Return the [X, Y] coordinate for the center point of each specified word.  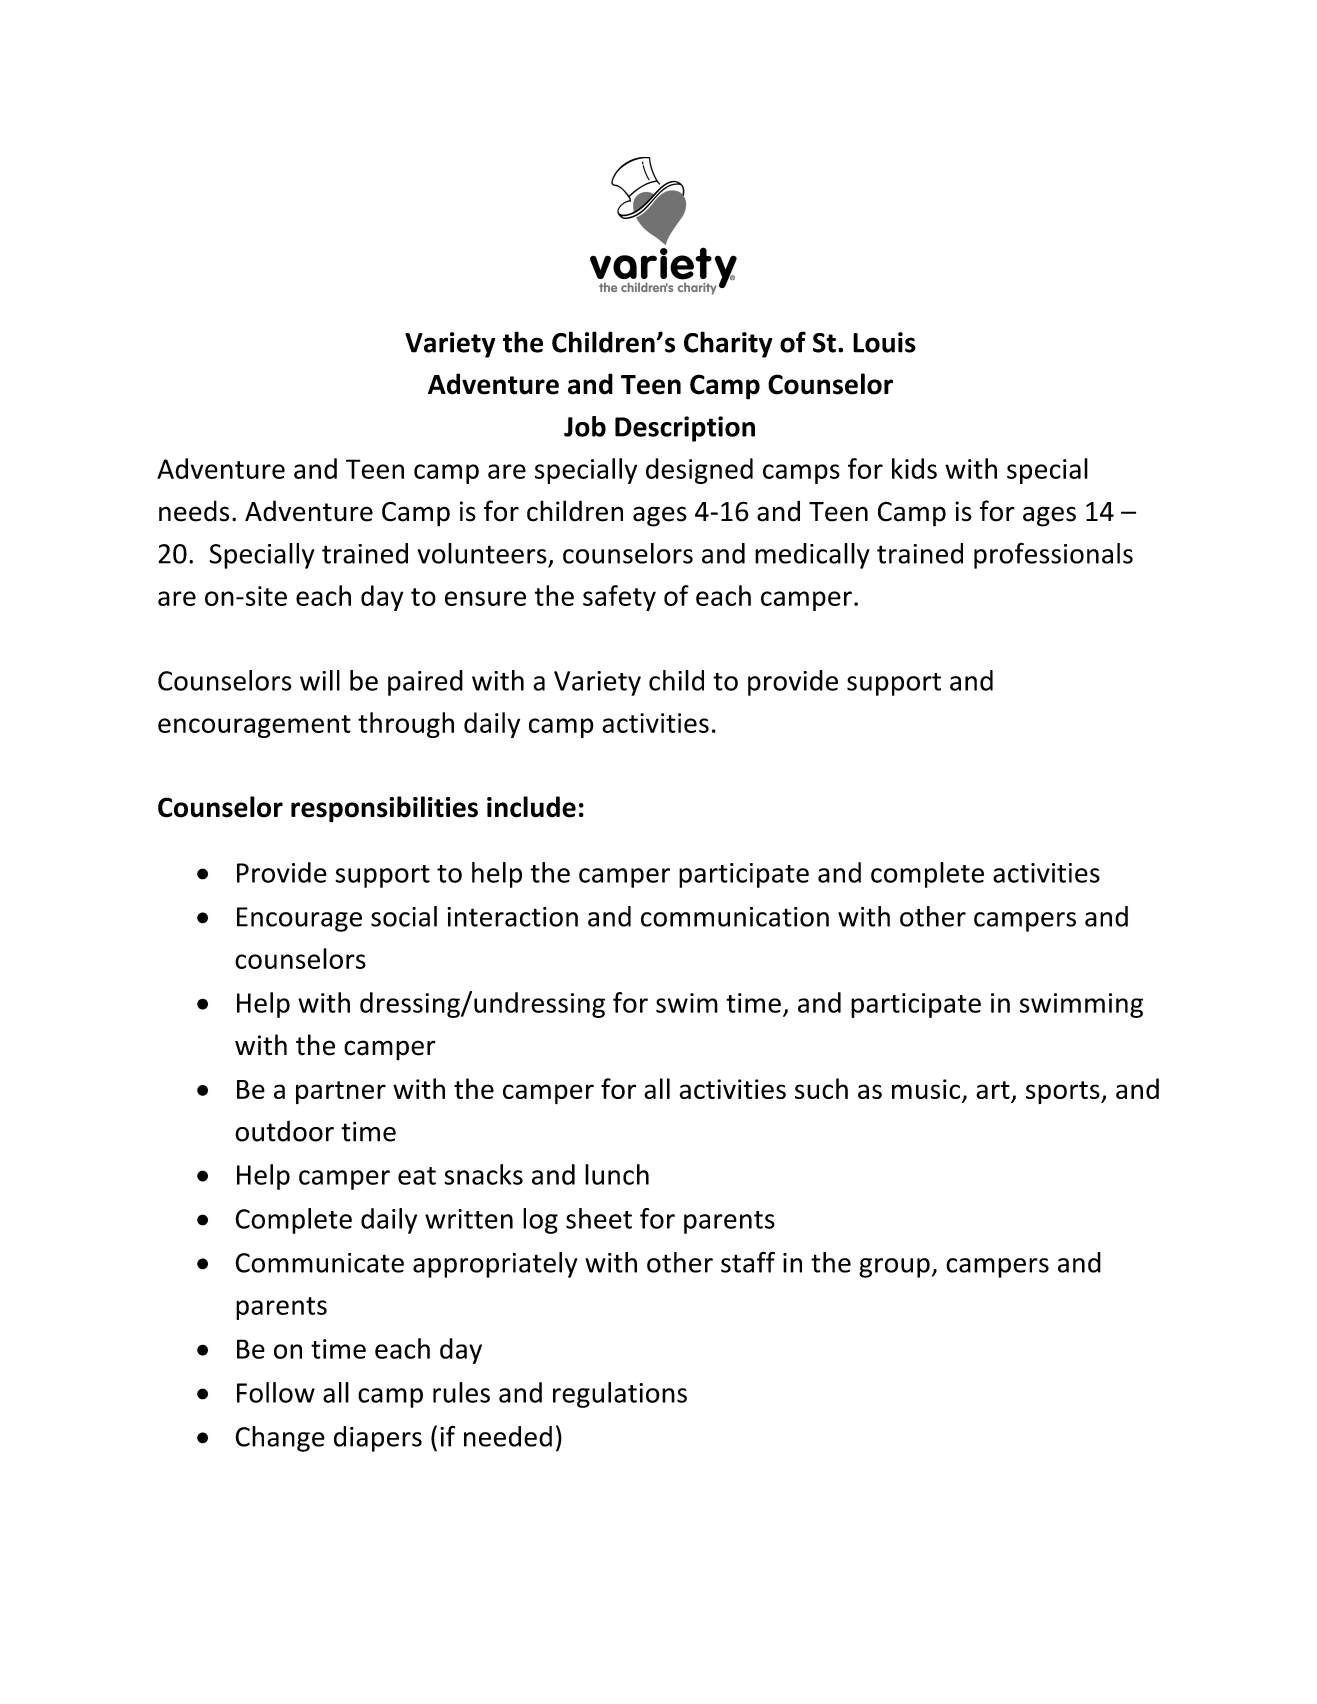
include [531, 807]
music [927, 1090]
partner [341, 1092]
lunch [617, 1174]
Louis [884, 342]
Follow [276, 1392]
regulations [620, 1395]
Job [585, 426]
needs [194, 511]
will [320, 680]
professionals [1053, 555]
